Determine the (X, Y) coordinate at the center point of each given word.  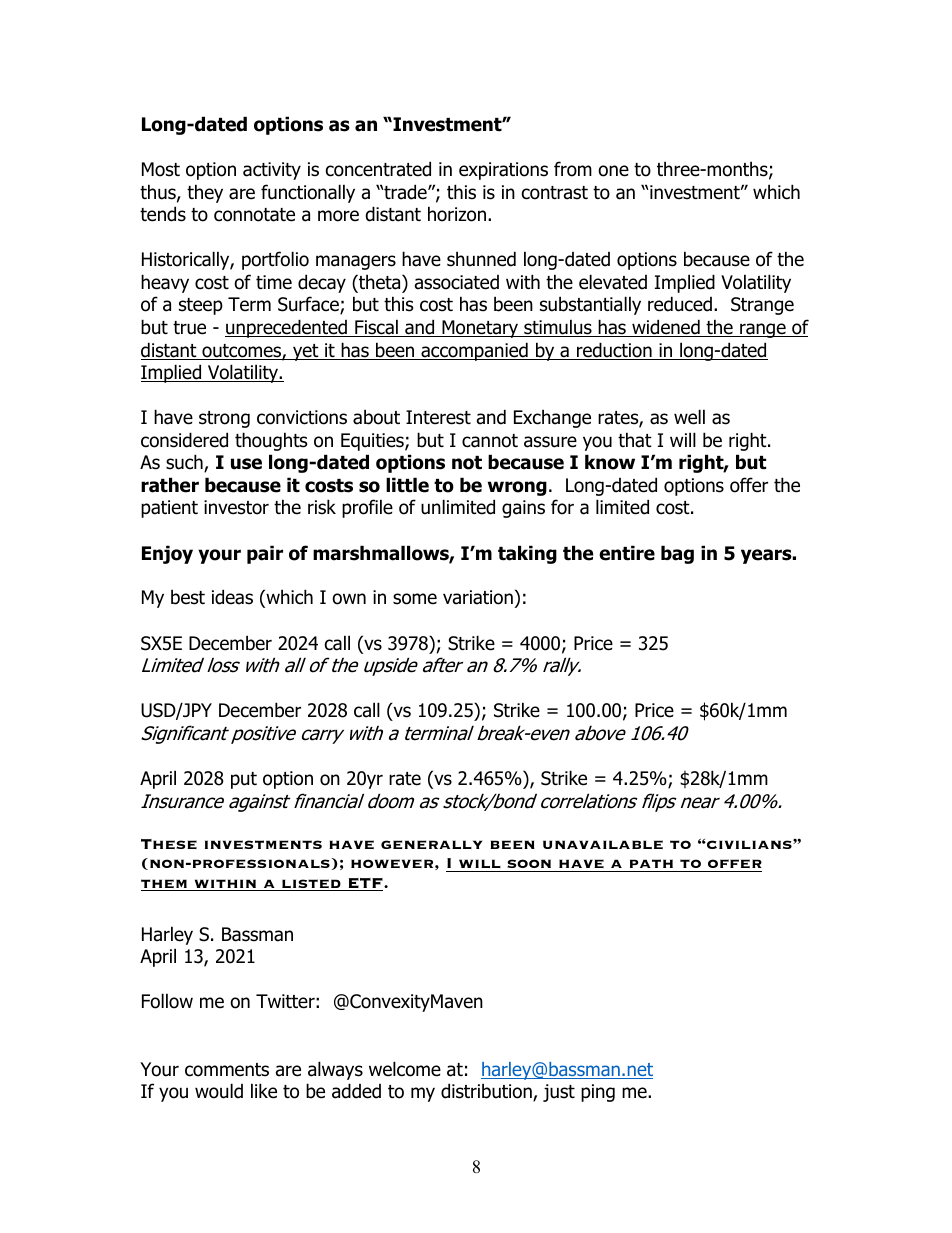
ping (598, 1093)
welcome (405, 1069)
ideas (232, 597)
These (169, 844)
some (415, 599)
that (635, 440)
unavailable (603, 844)
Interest (438, 417)
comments (227, 1070)
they (205, 193)
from (573, 169)
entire (627, 553)
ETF (365, 884)
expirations (503, 171)
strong (224, 419)
